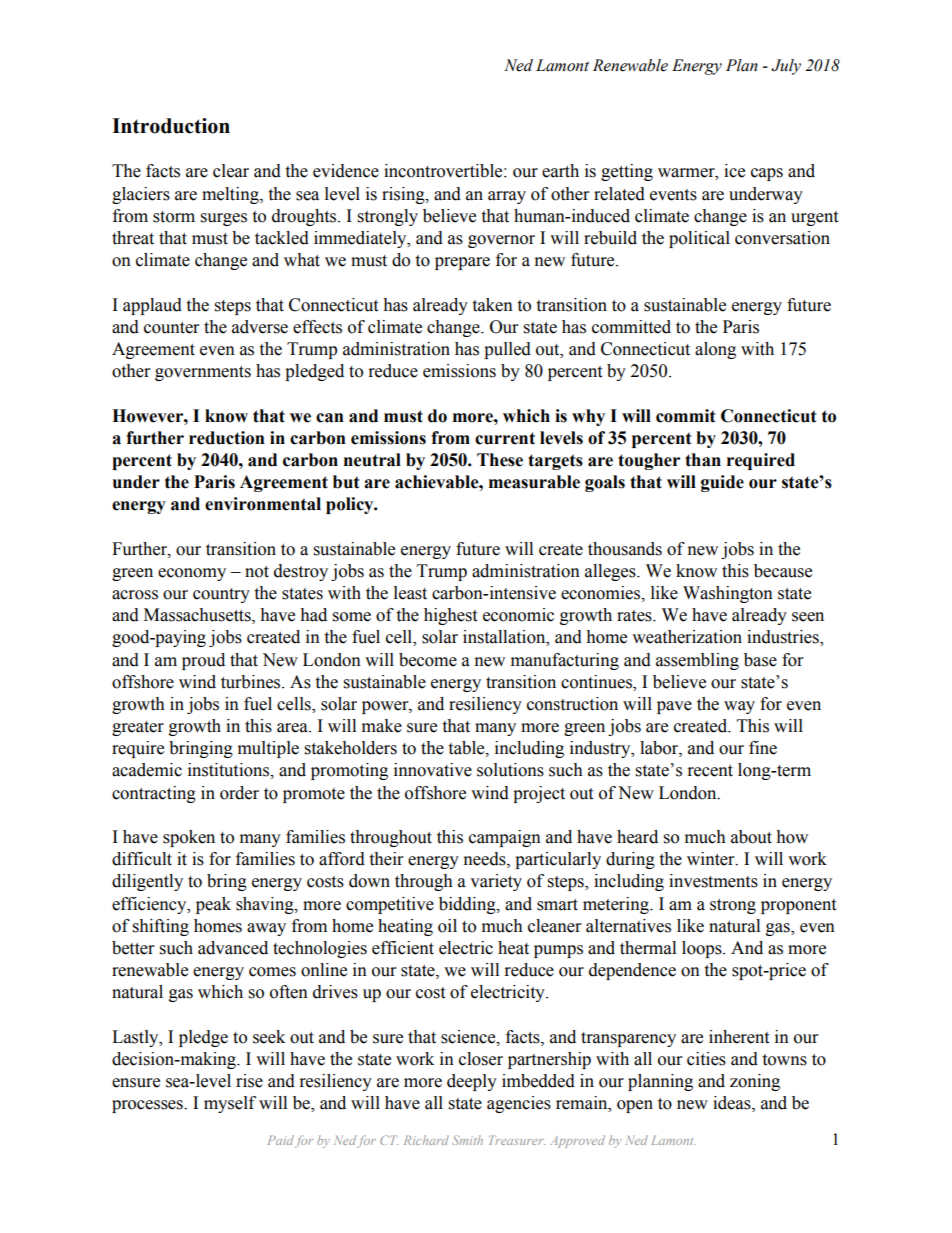  I want to click on governments, so click(203, 373).
